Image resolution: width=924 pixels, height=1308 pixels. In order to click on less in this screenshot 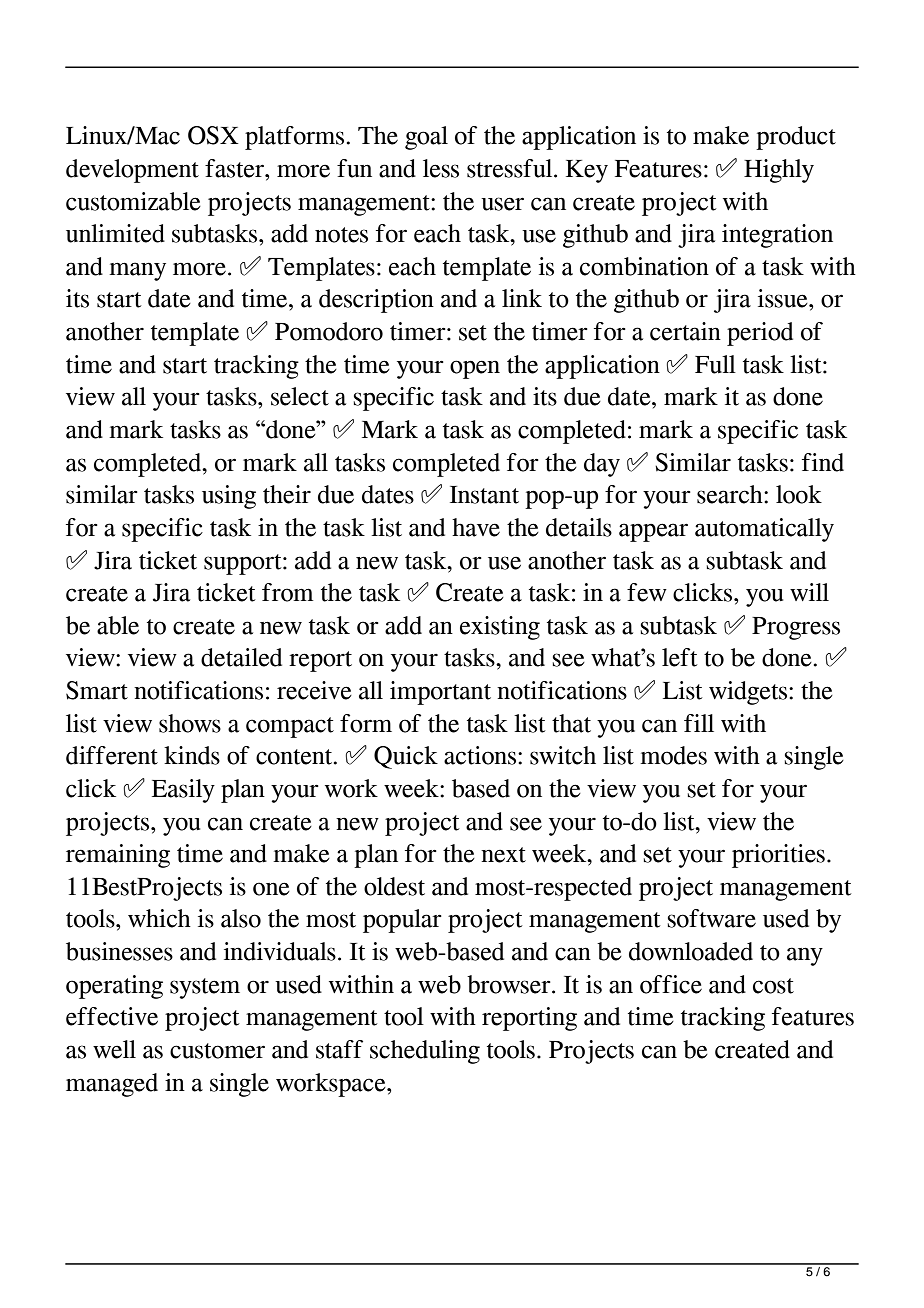, I will do `click(441, 168)`.
